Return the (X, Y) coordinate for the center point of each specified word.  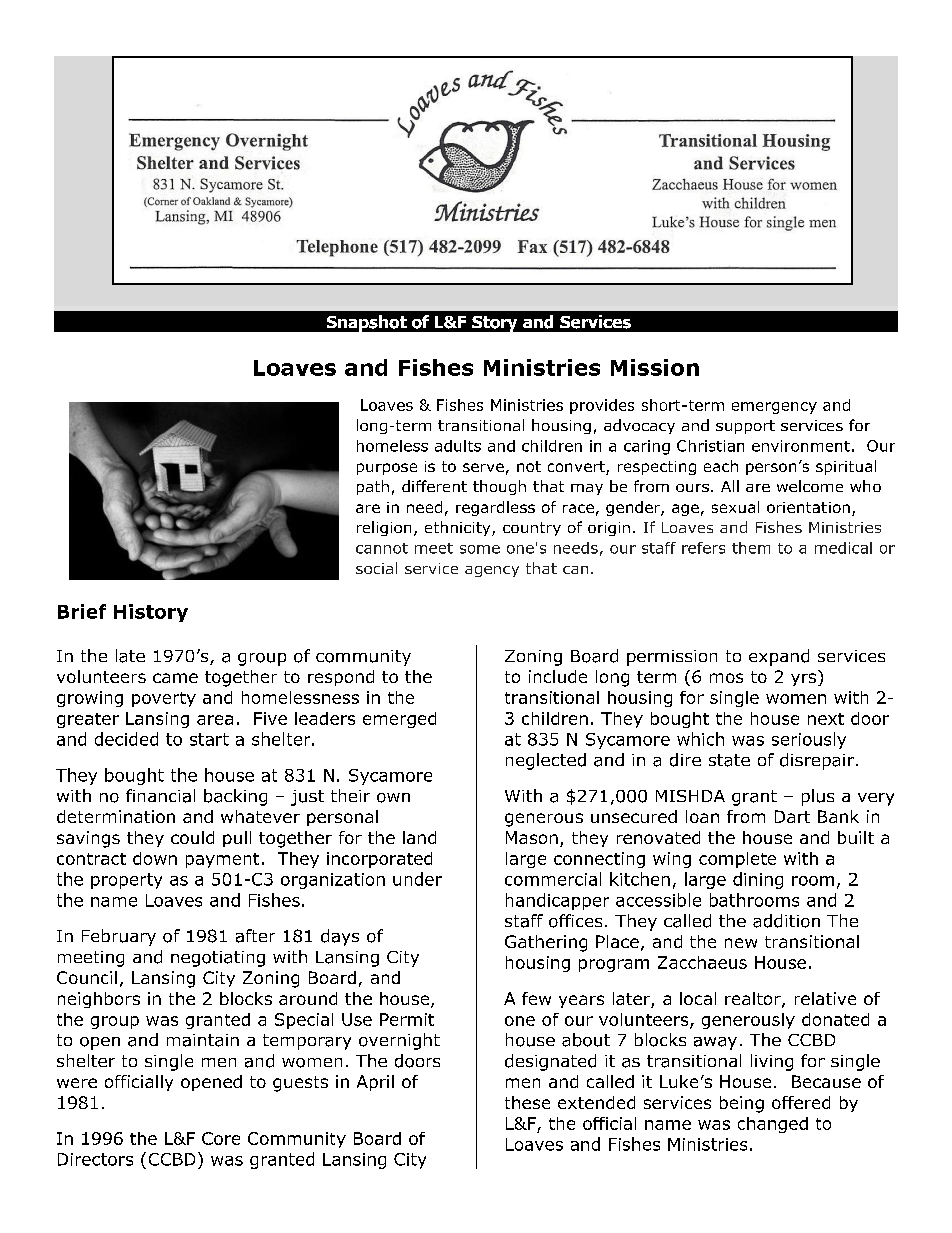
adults (458, 446)
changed (773, 1125)
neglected (546, 761)
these (527, 1102)
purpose (387, 469)
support (745, 427)
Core (221, 1138)
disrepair (817, 761)
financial (160, 796)
